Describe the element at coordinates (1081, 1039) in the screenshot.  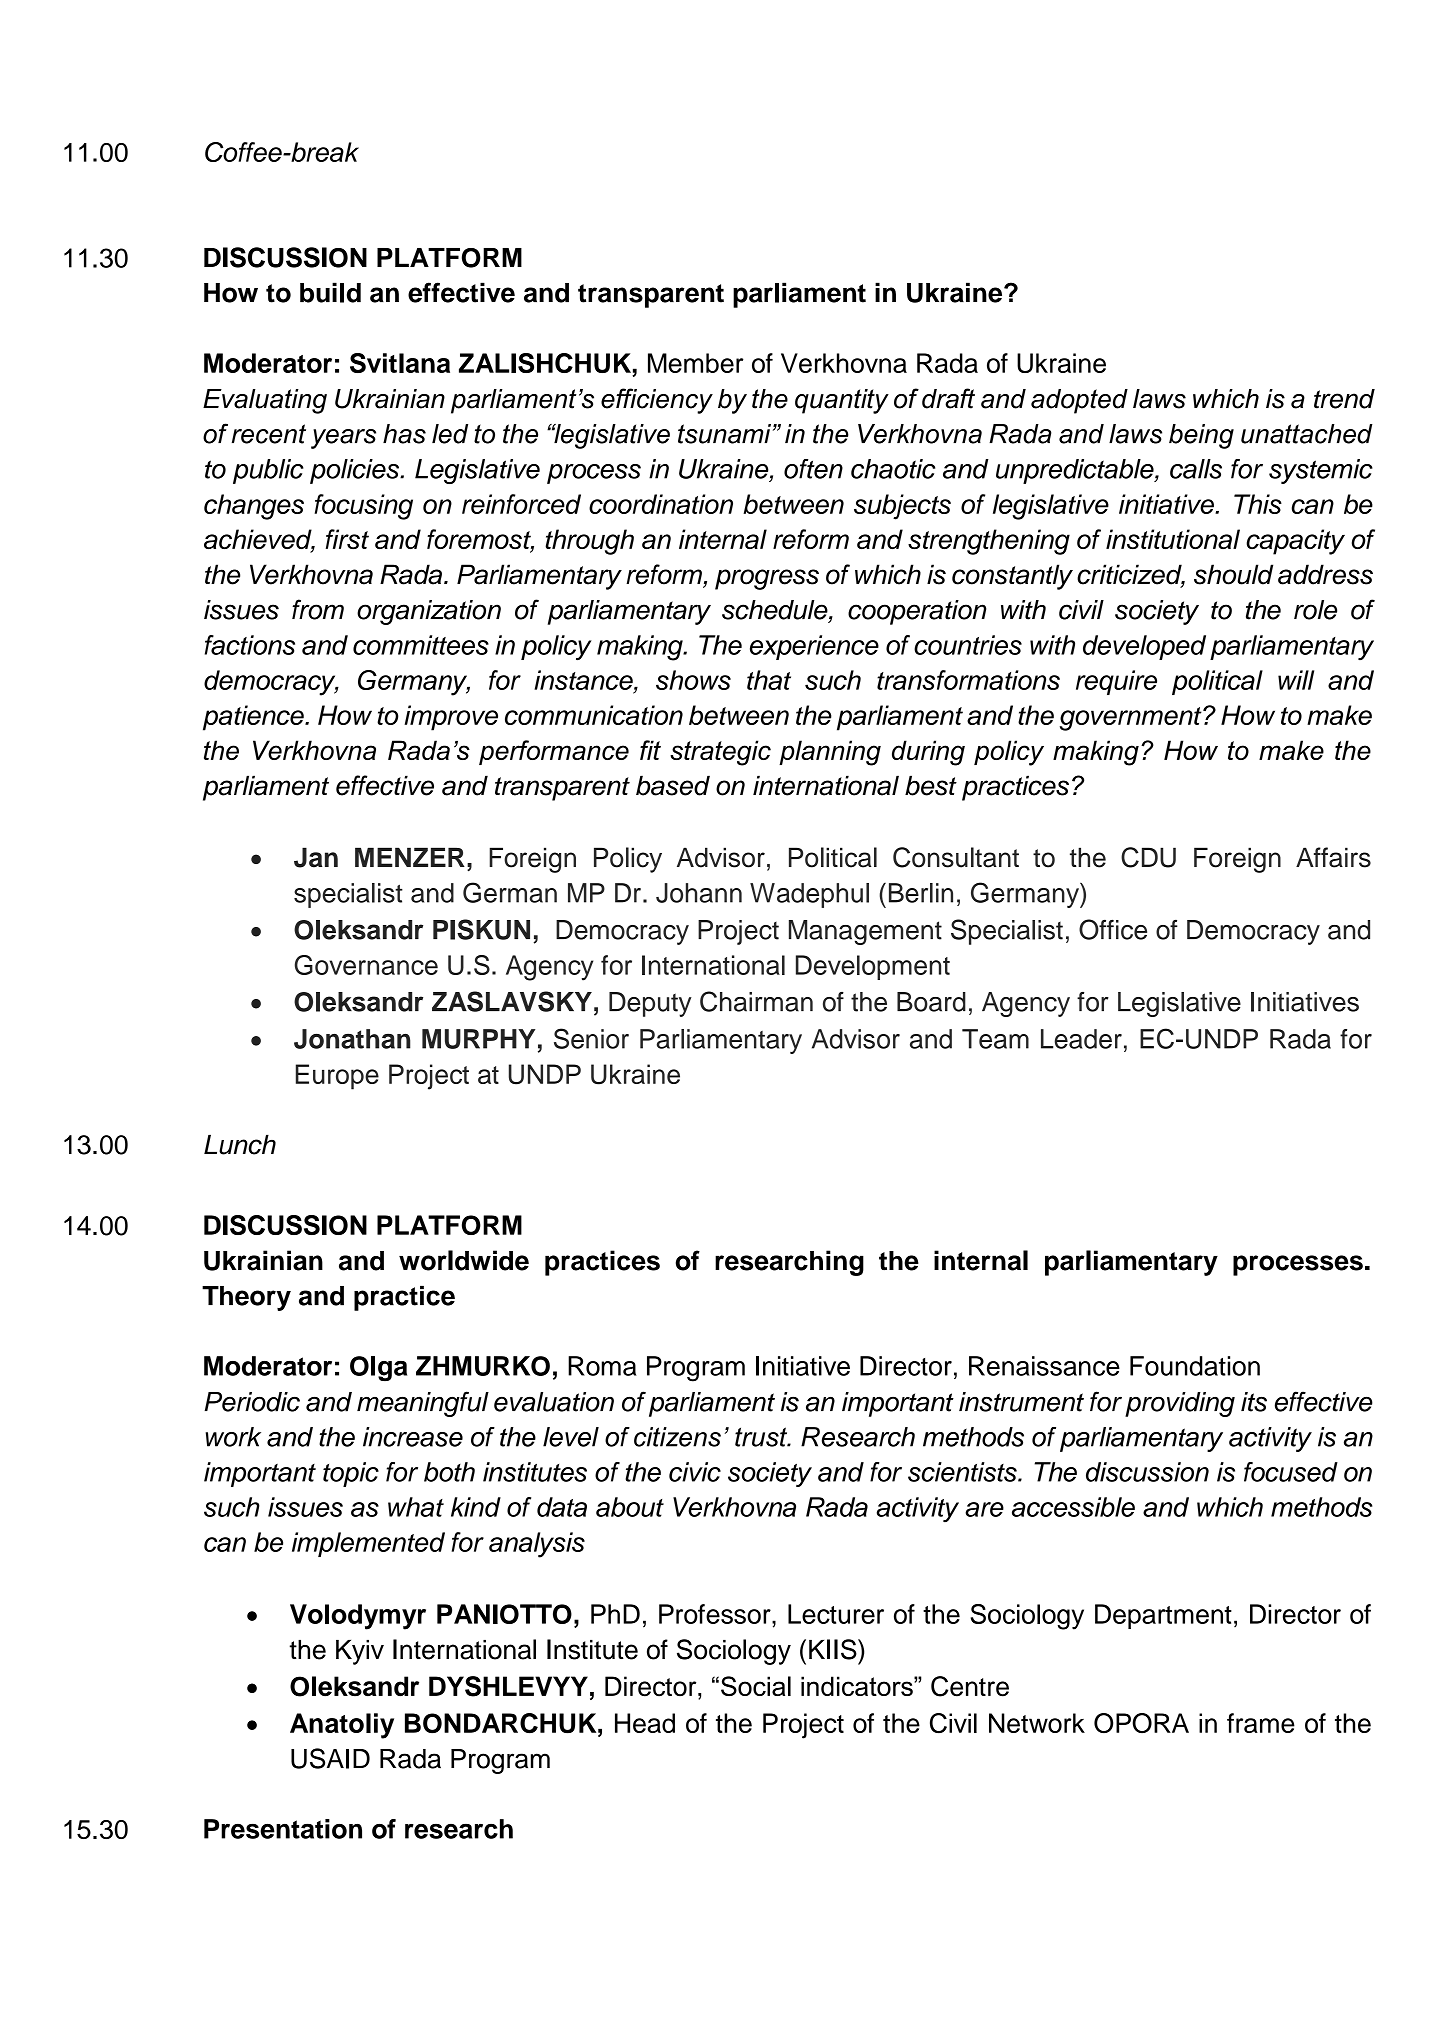
I see `Leader` at that location.
